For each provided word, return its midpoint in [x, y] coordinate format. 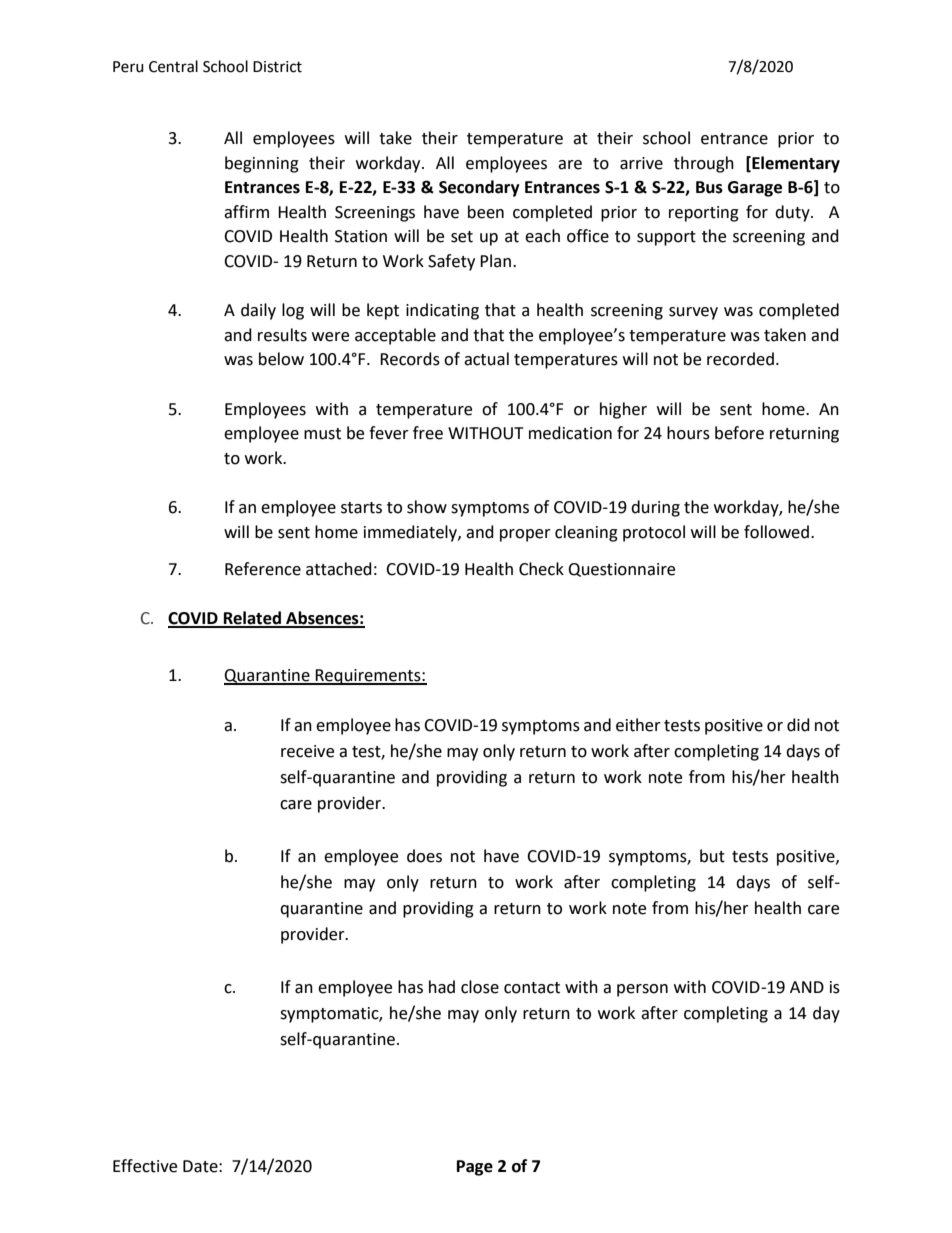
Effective [145, 1166]
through [704, 164]
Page [475, 1168]
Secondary [479, 188]
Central [173, 66]
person [642, 990]
